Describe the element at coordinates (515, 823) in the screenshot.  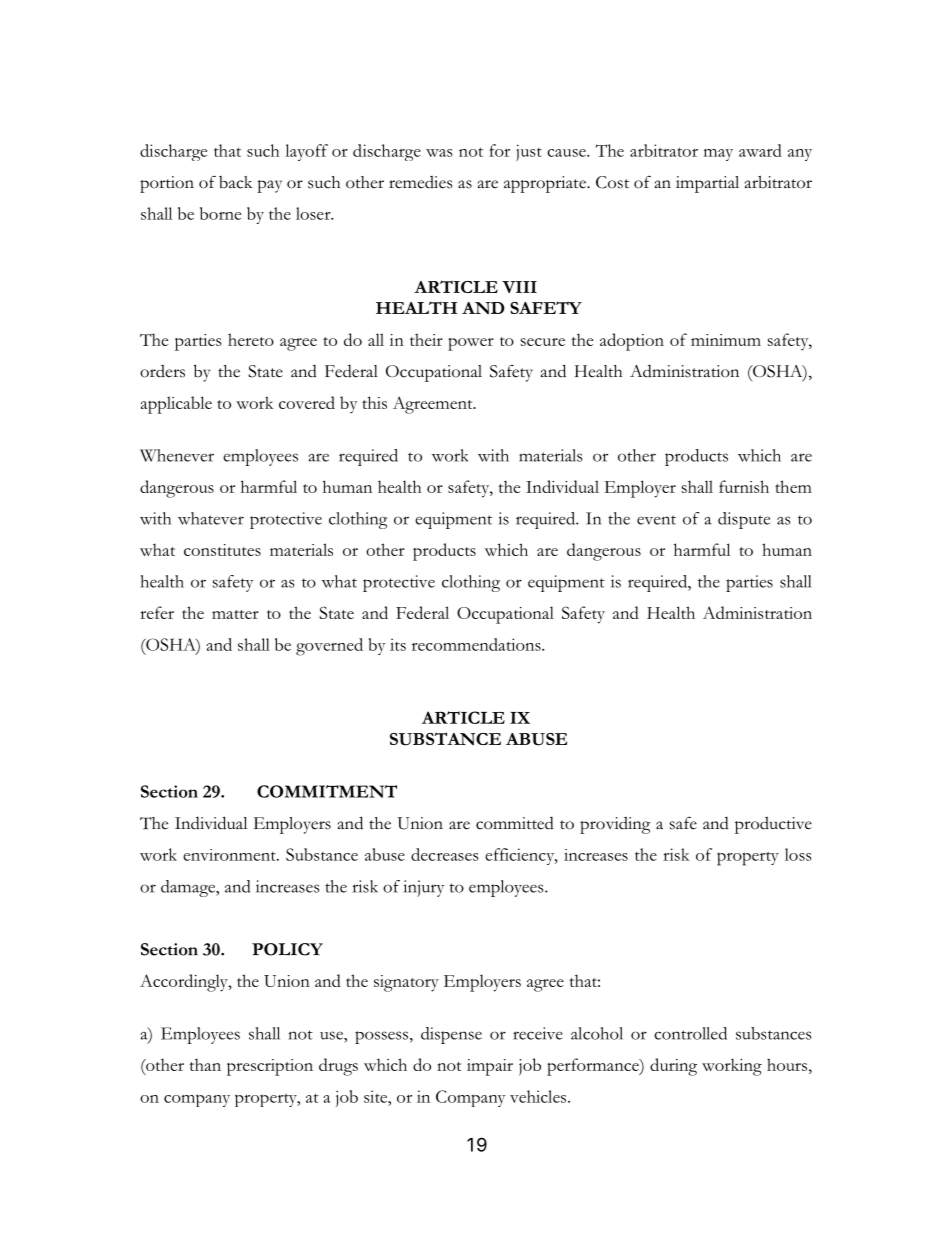
I see `committed` at that location.
